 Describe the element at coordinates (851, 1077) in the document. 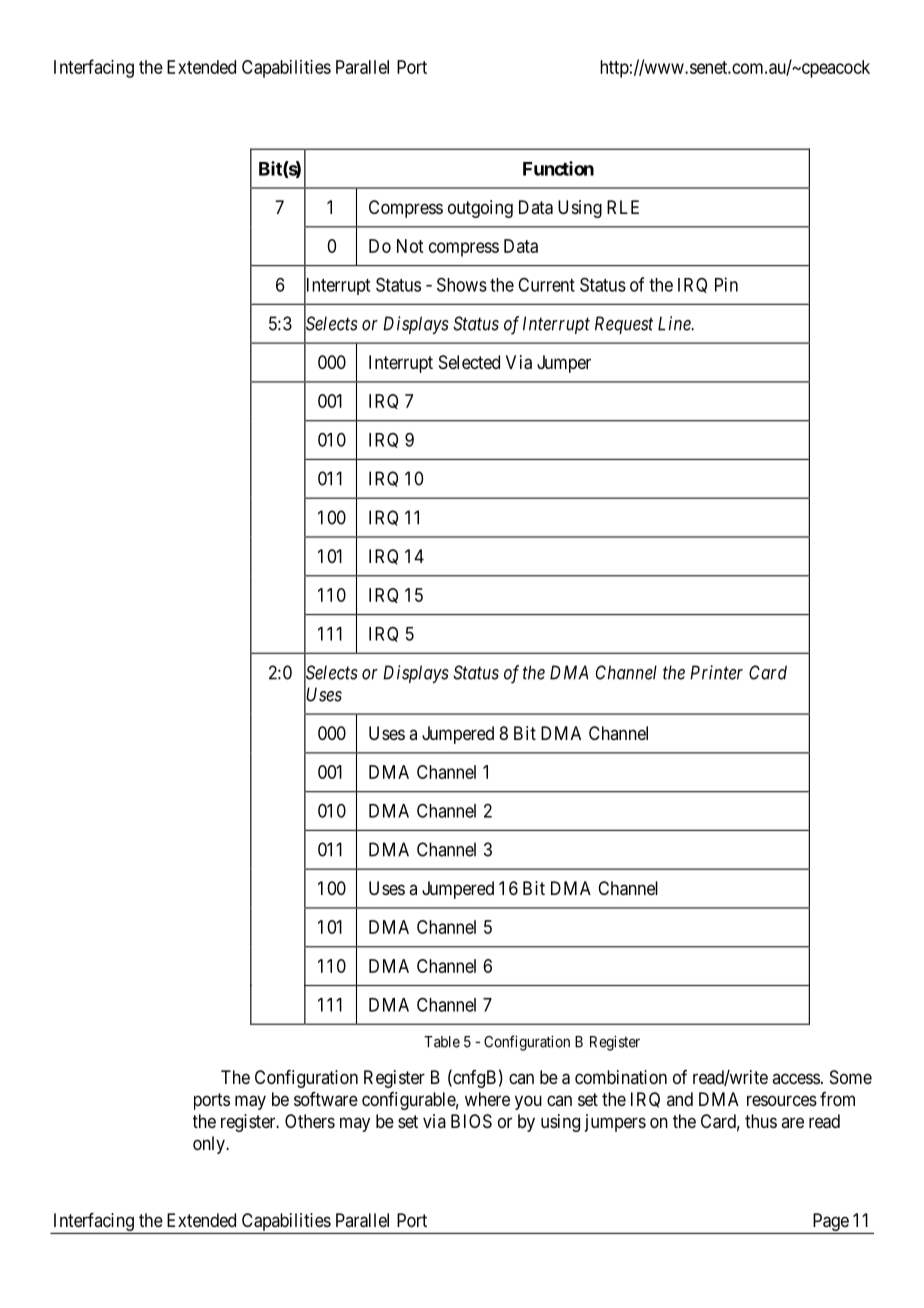

I see `Some` at that location.
